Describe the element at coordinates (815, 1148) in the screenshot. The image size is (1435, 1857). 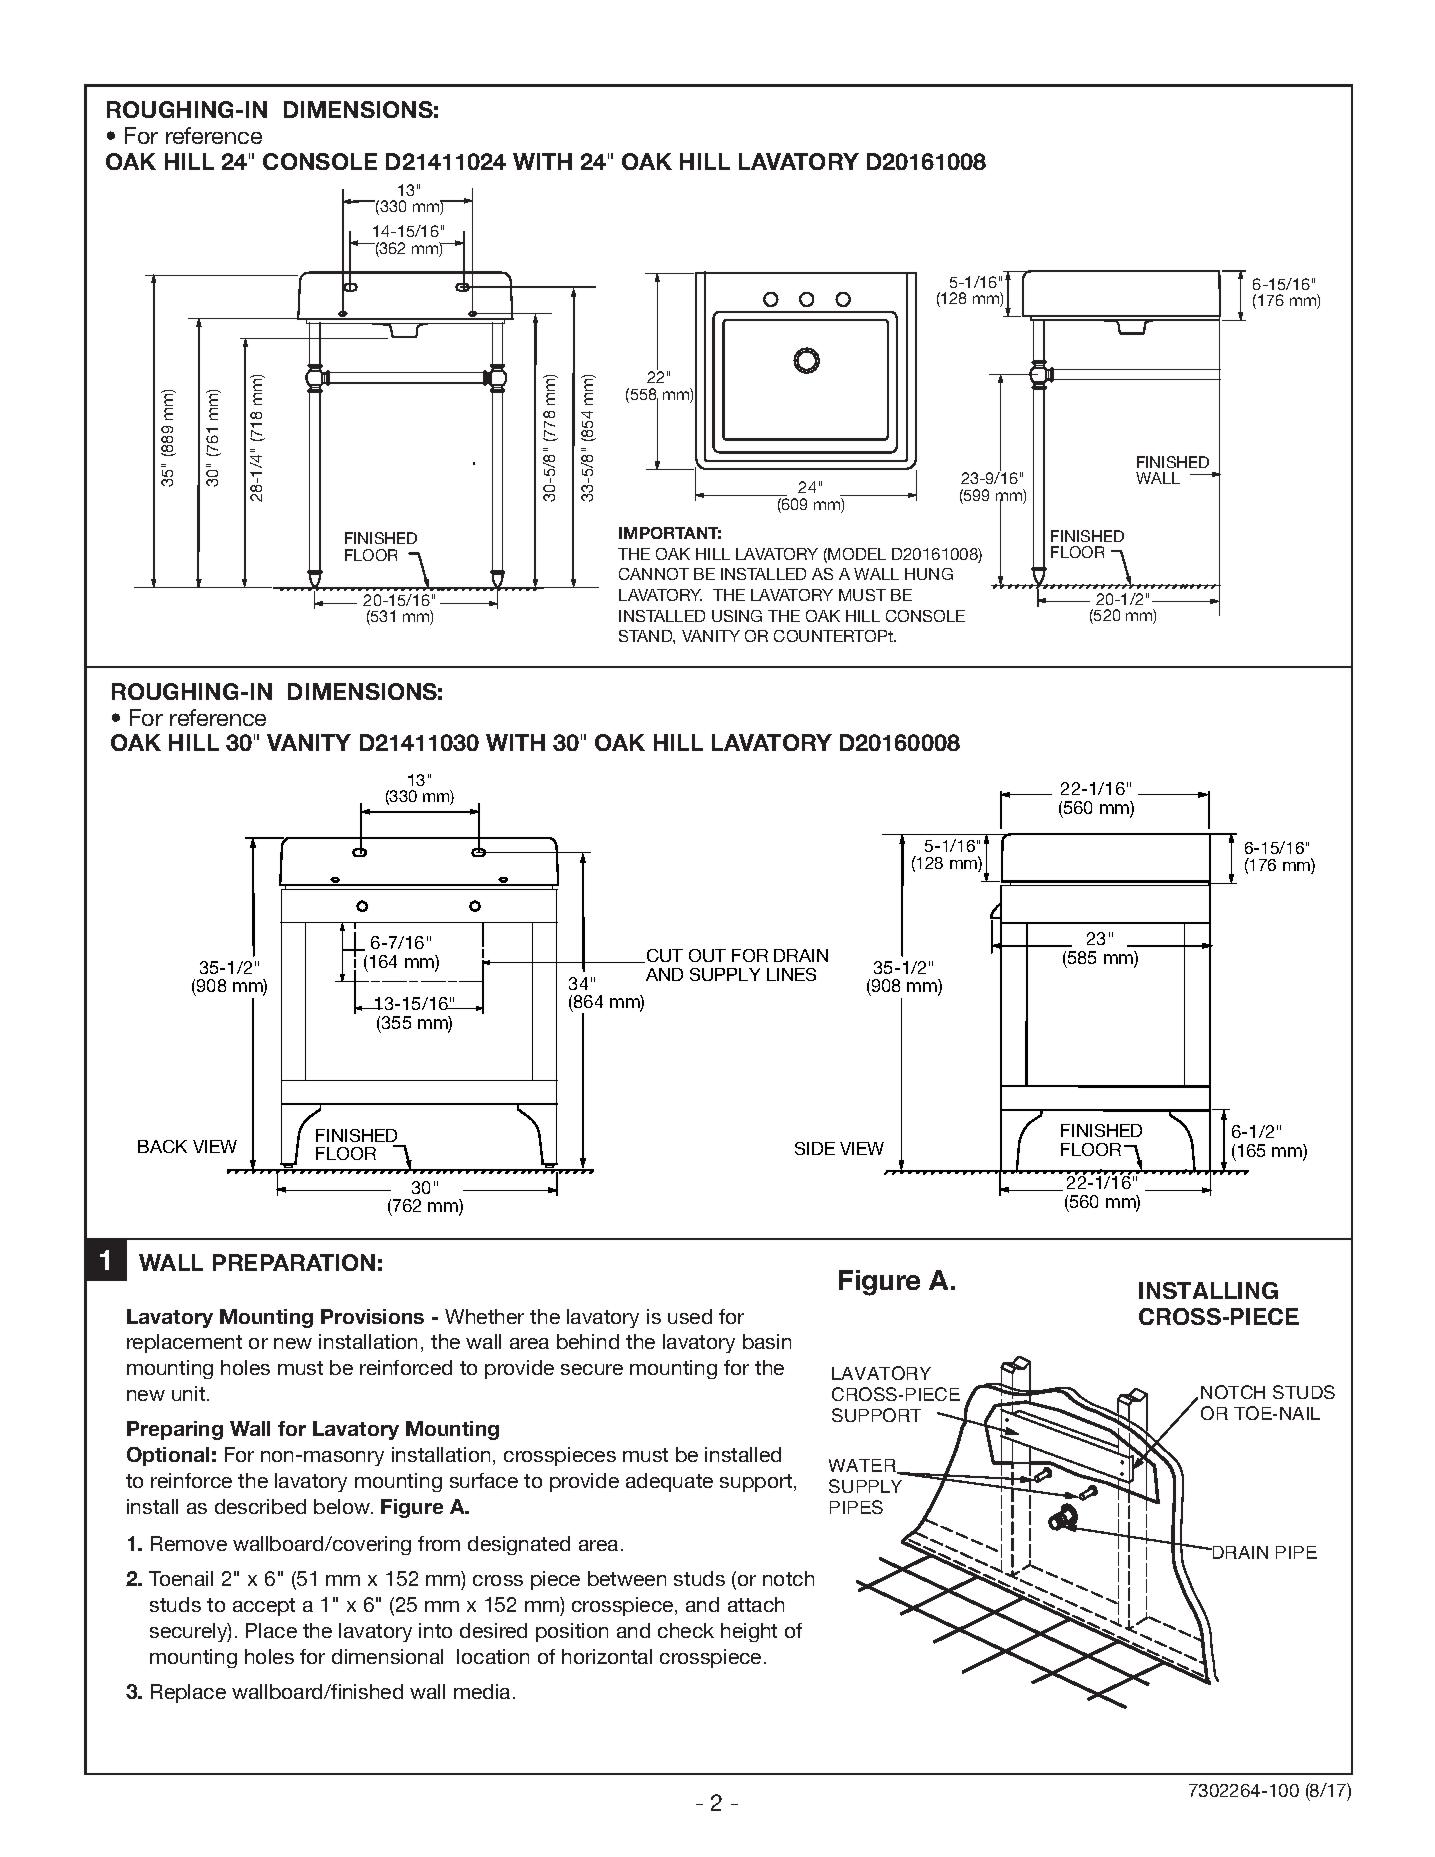
I see `SIDE` at that location.
